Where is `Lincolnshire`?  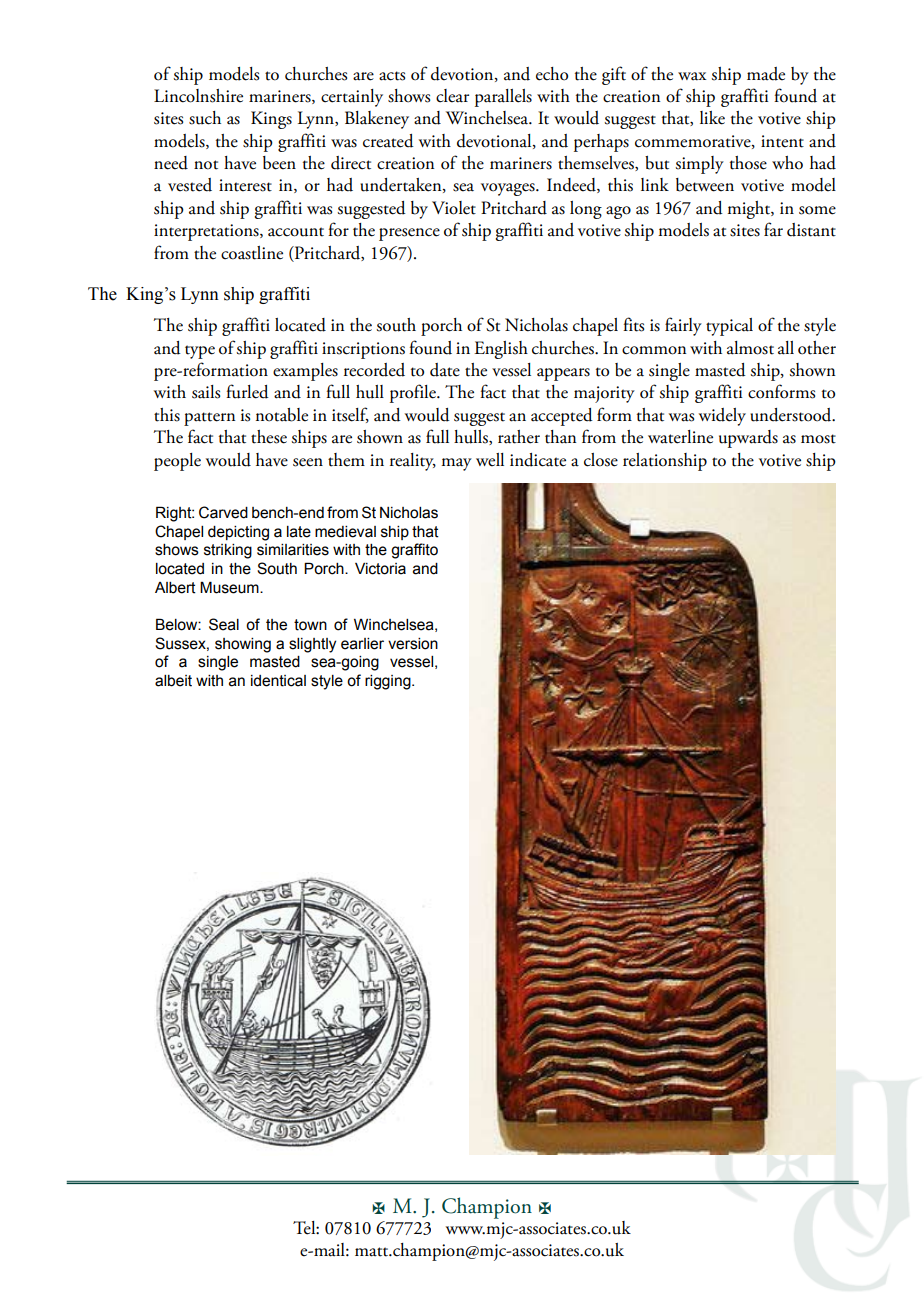 Lincolnshire is located at coordinates (198, 96).
